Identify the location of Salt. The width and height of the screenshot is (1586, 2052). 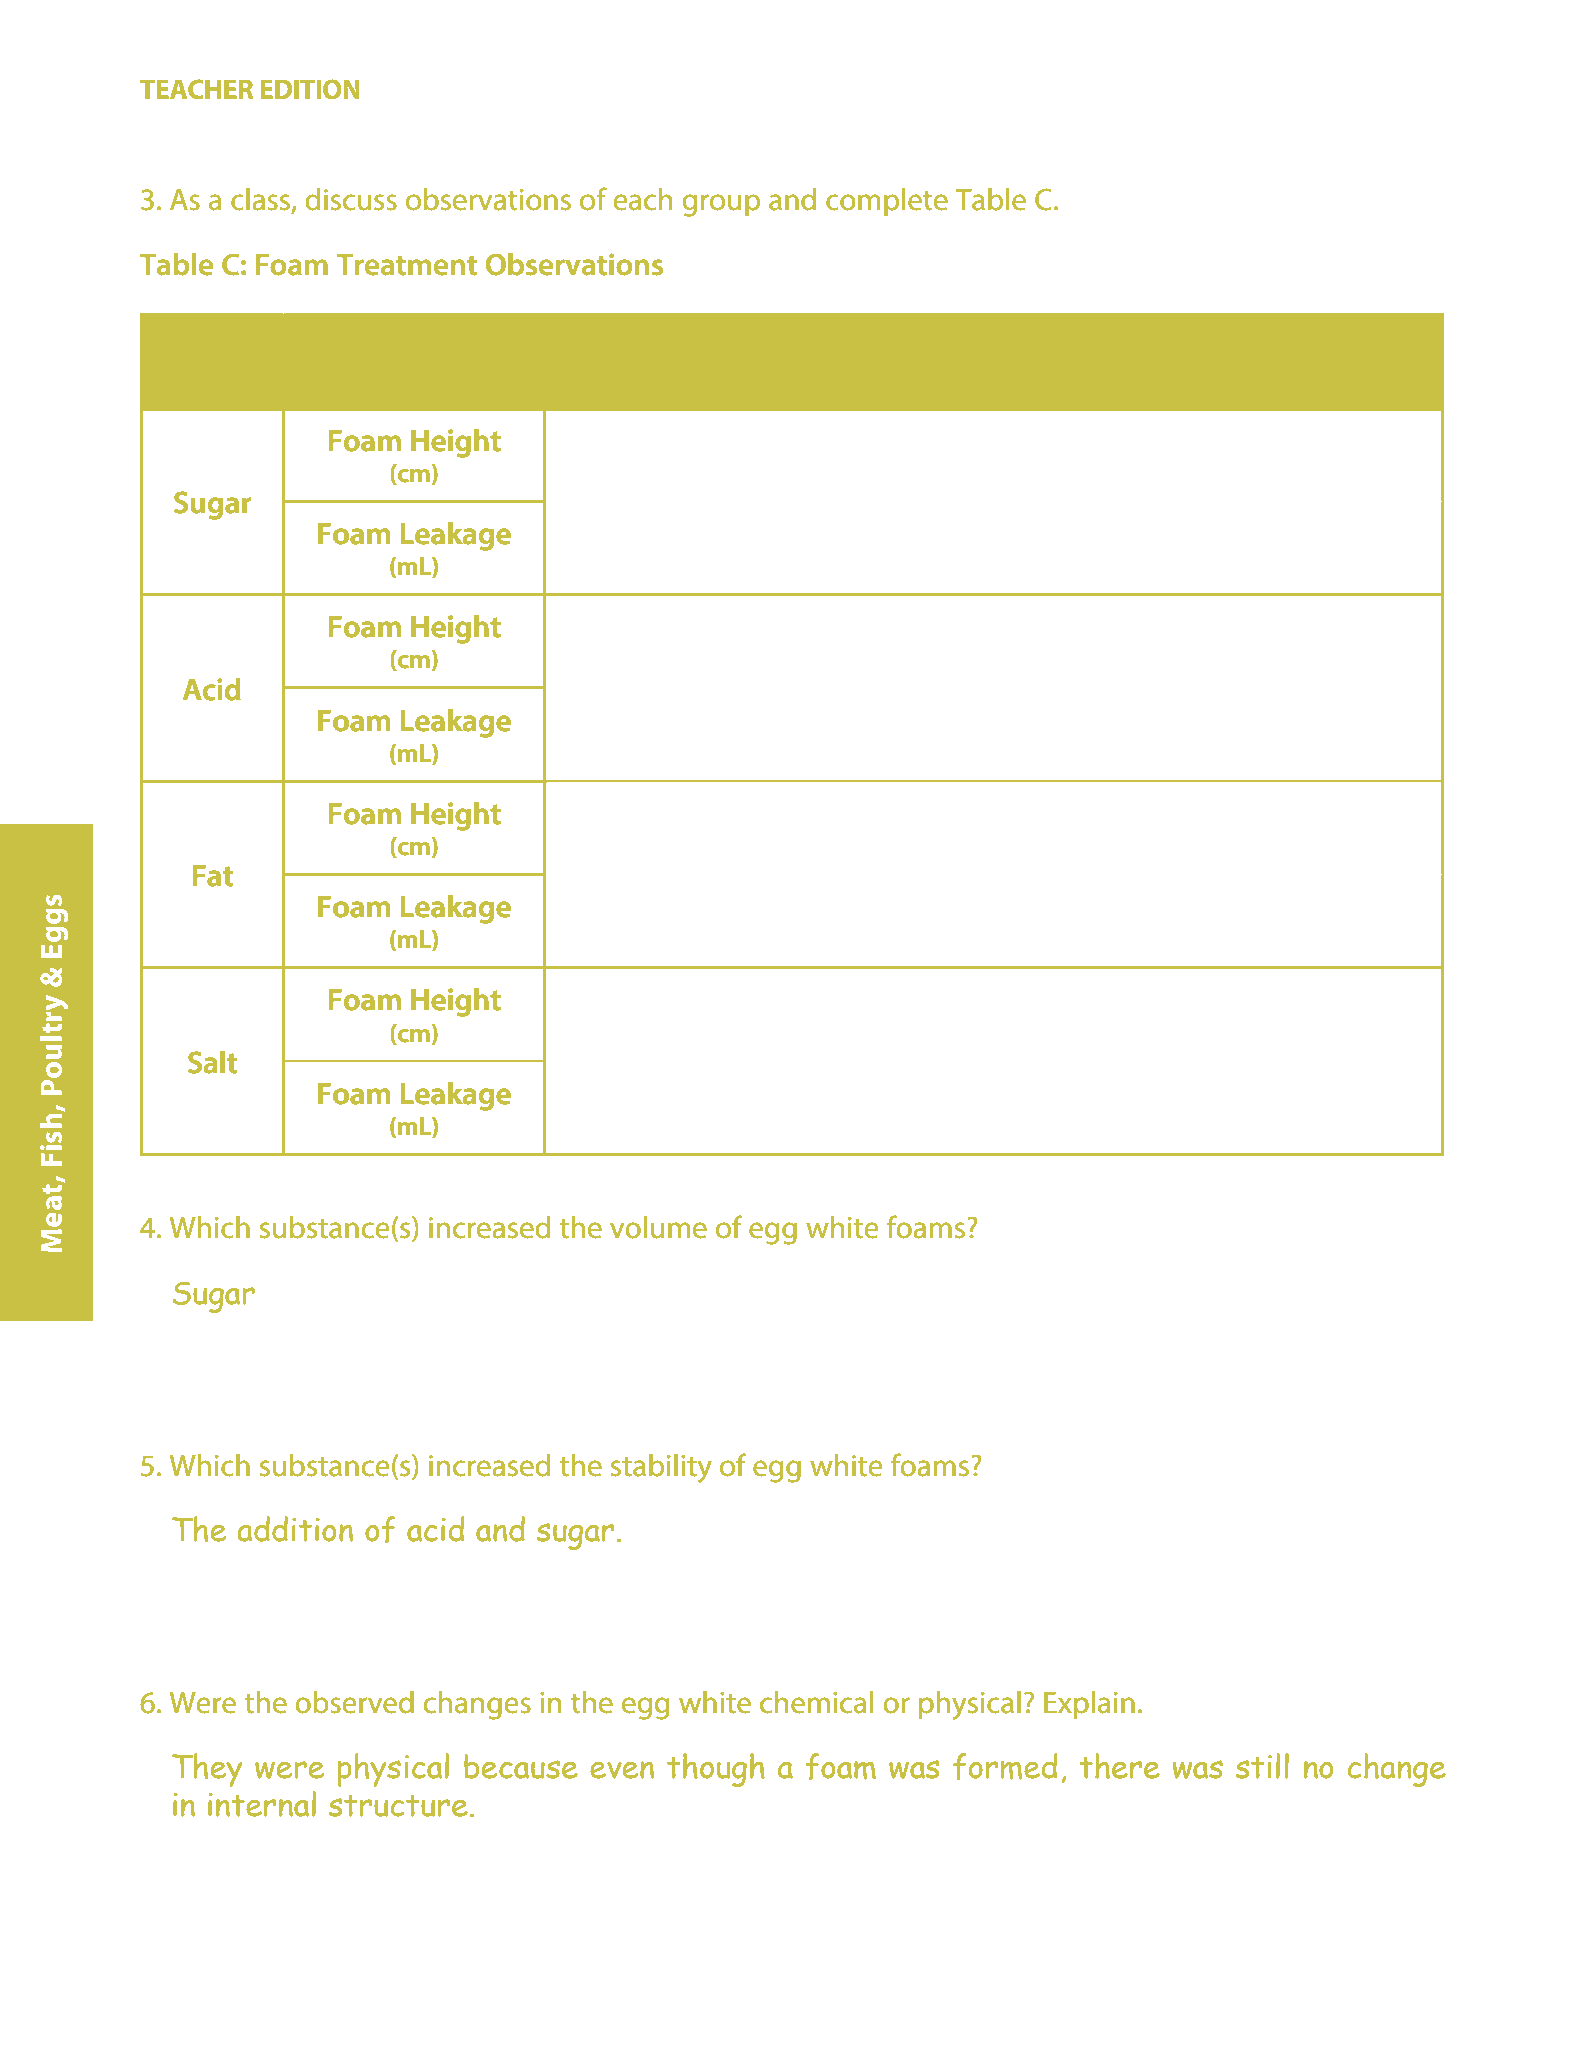
(212, 1062).
